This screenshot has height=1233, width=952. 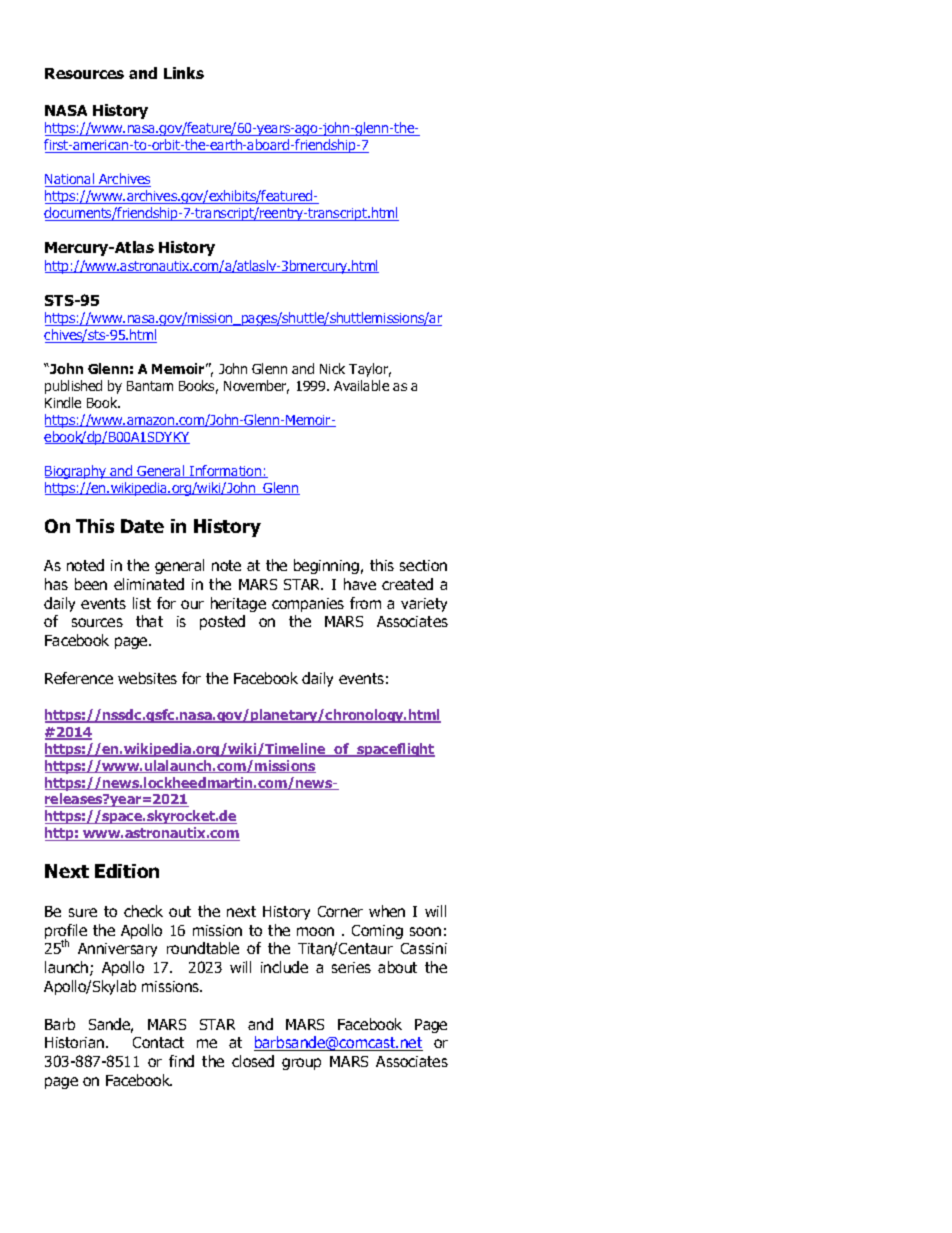 I want to click on Links, so click(x=184, y=73).
